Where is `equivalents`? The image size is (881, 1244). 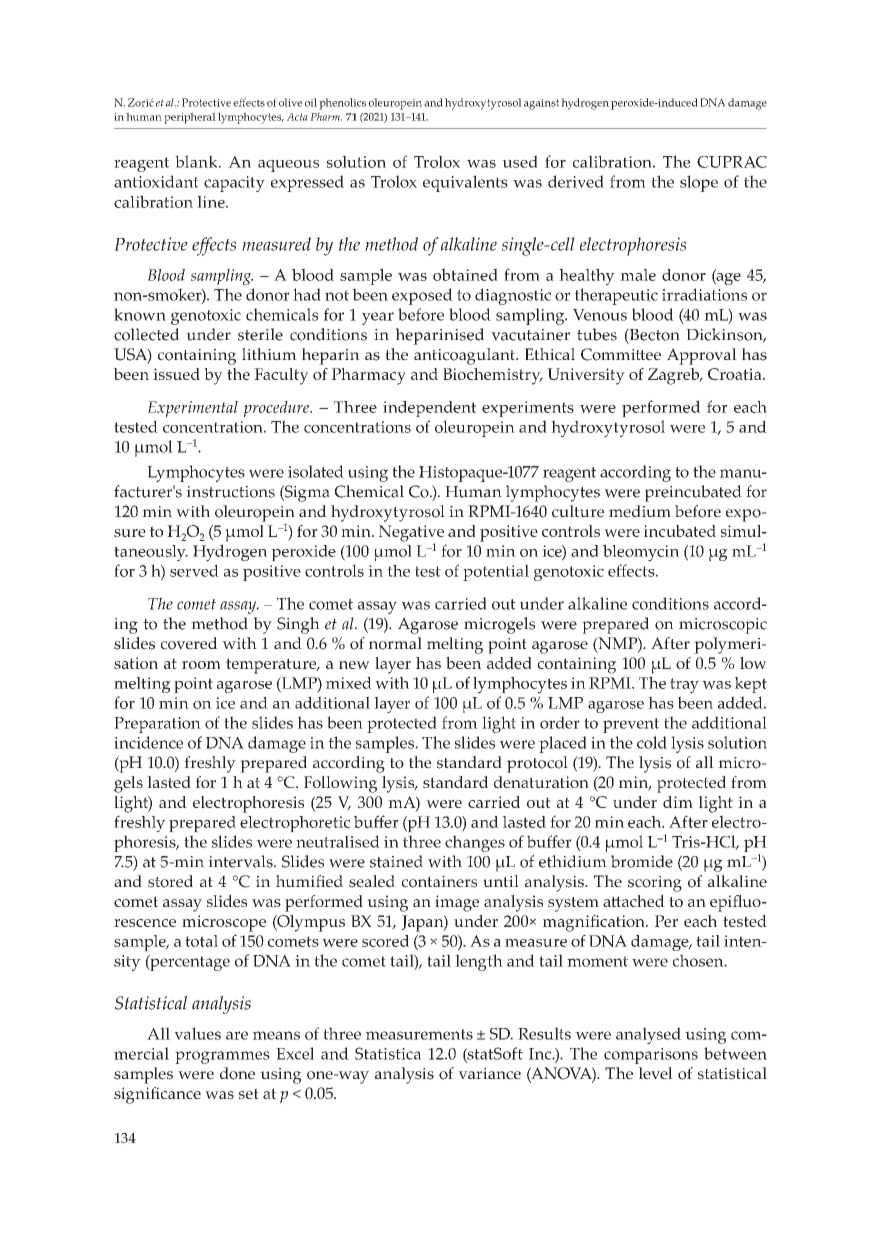
equivalents is located at coordinates (465, 183).
